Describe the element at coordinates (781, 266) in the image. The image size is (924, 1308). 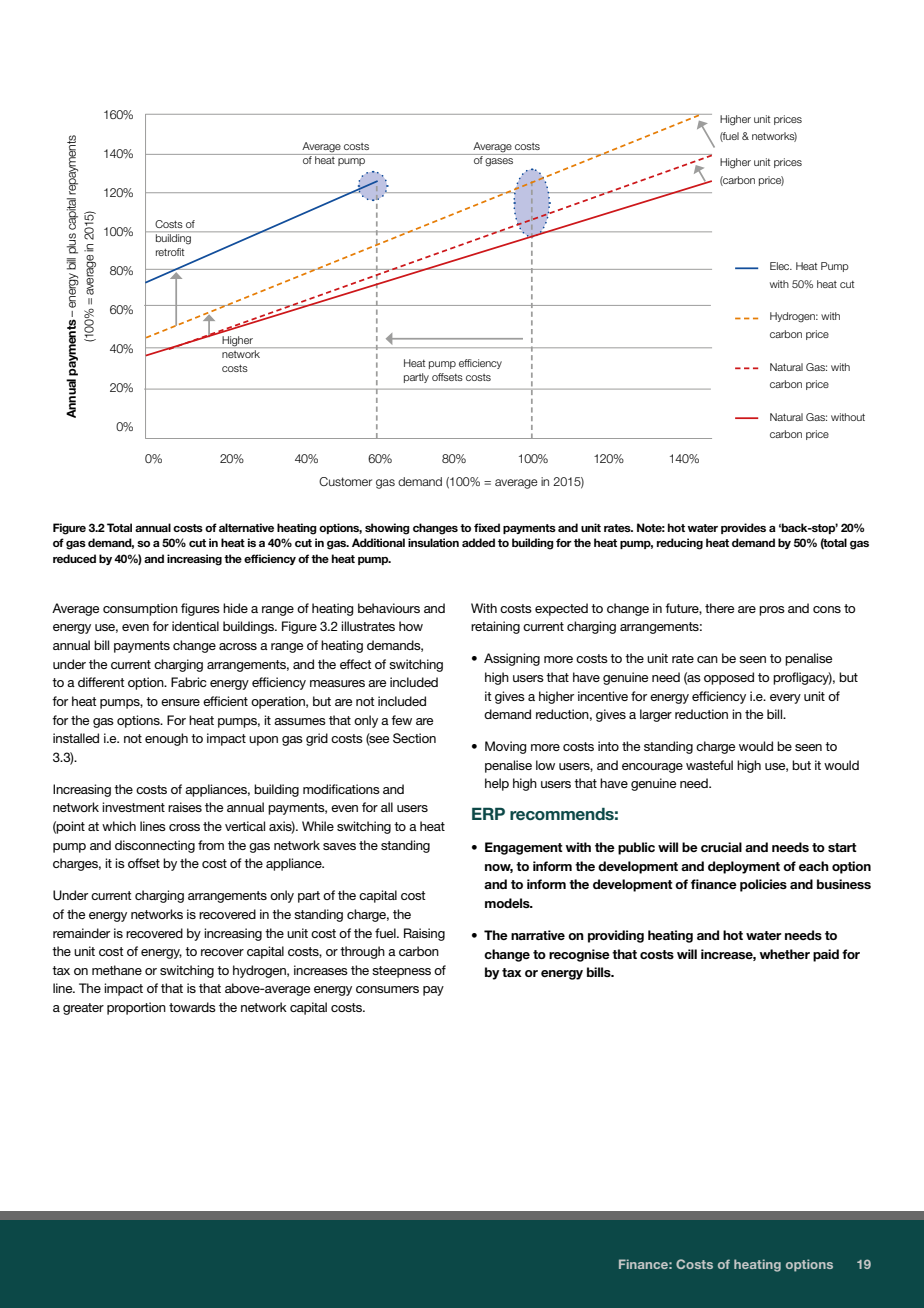
I see `Elec` at that location.
